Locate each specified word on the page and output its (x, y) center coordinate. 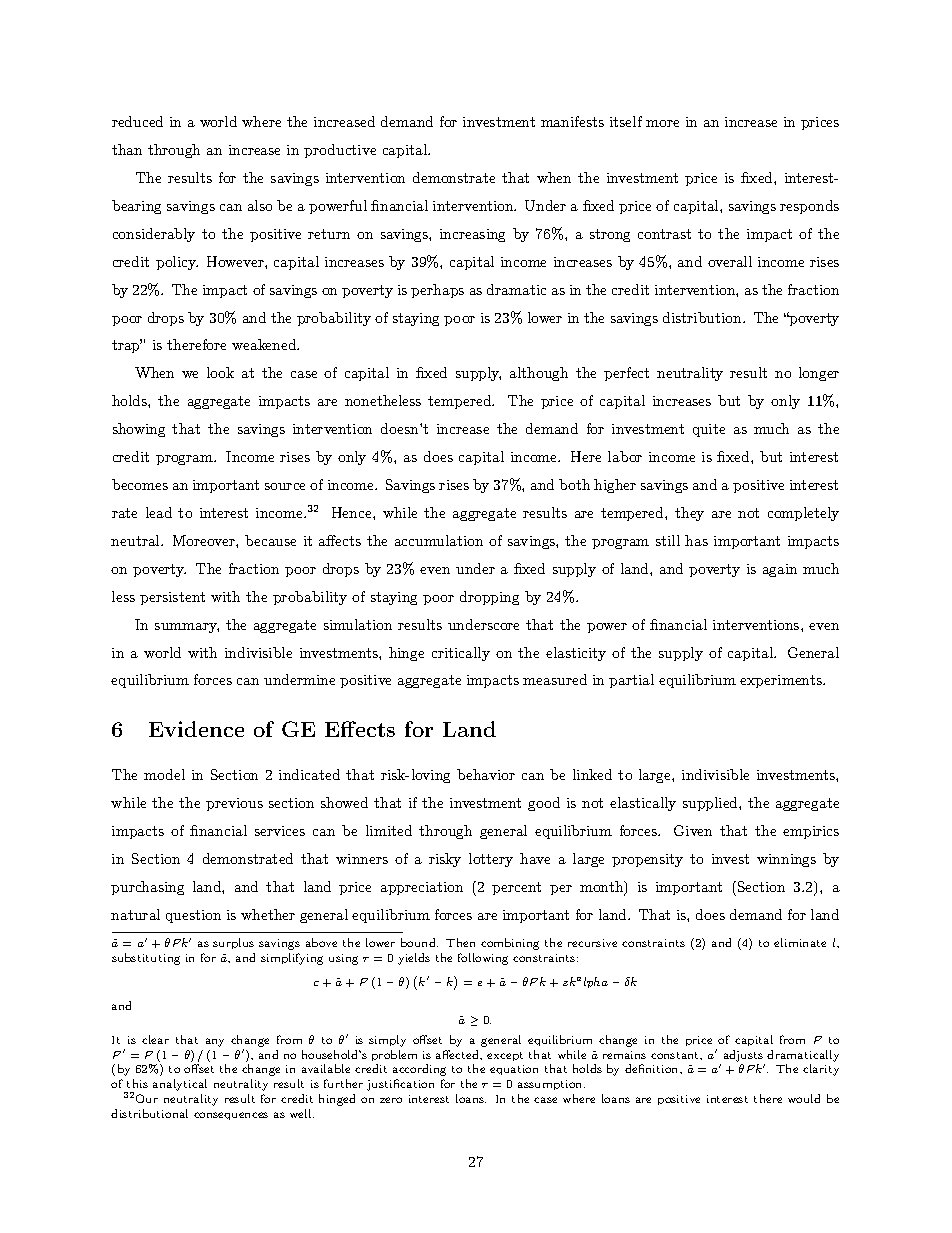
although (539, 374)
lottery (491, 860)
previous (234, 804)
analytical (180, 1085)
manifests (572, 121)
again (780, 570)
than (127, 149)
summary (187, 628)
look (220, 372)
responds (809, 207)
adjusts (743, 1056)
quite (709, 430)
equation (514, 1070)
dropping (489, 598)
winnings (786, 860)
